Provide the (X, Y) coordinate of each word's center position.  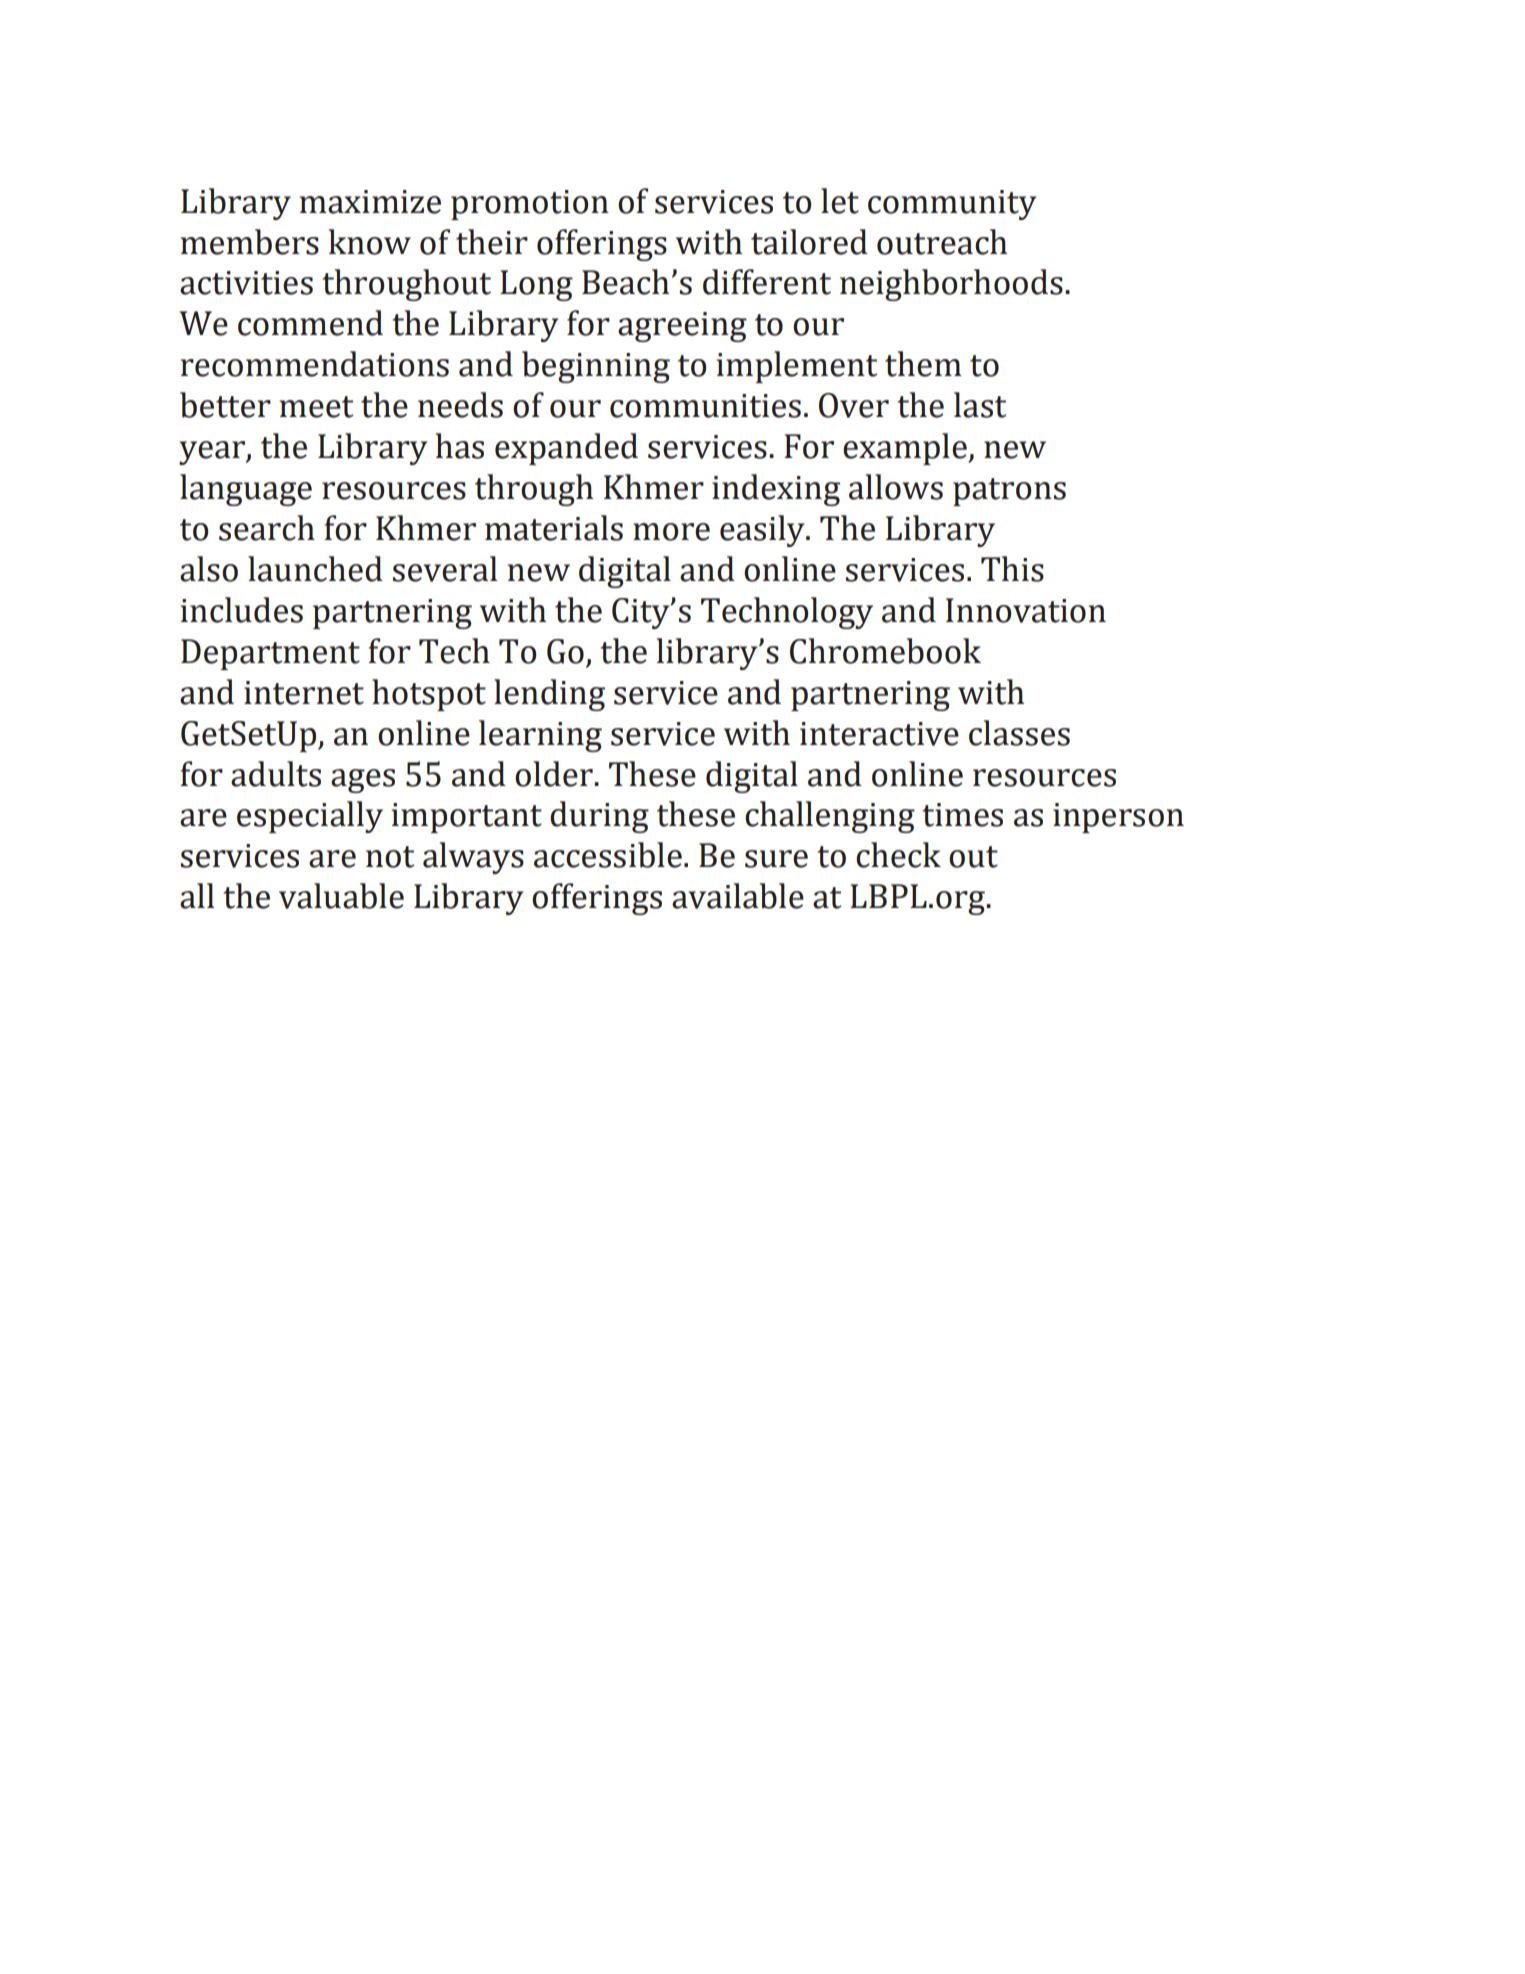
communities (705, 406)
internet (304, 693)
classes (1019, 733)
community (952, 205)
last (980, 405)
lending (549, 695)
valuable (341, 896)
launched (315, 569)
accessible (608, 855)
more (671, 532)
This (1012, 569)
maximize (370, 202)
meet (316, 407)
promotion (530, 205)
